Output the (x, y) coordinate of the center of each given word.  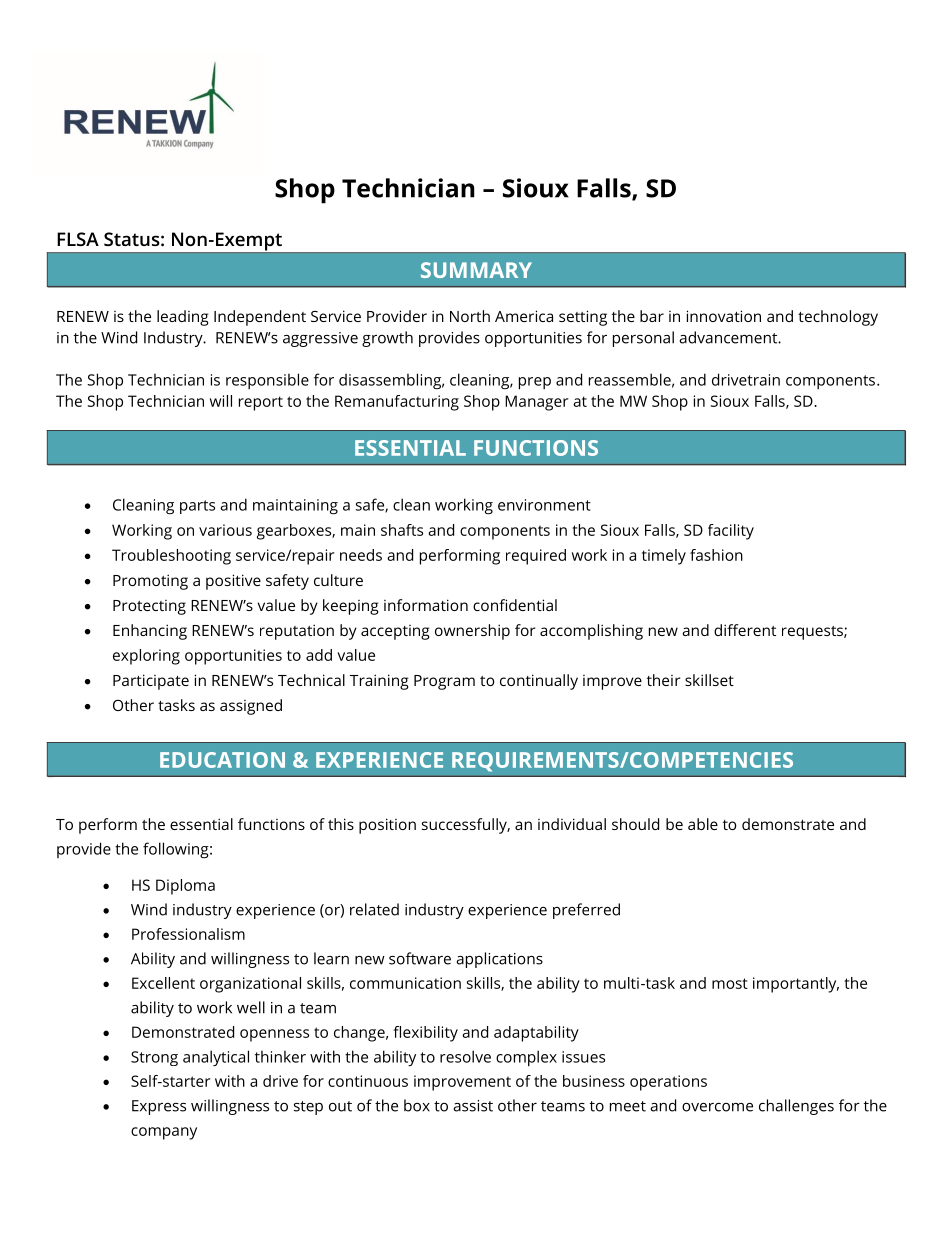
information (426, 605)
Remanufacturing (397, 403)
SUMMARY (476, 270)
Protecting (149, 607)
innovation (723, 316)
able (703, 824)
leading (183, 318)
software (420, 958)
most (730, 983)
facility (731, 532)
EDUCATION (222, 760)
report (261, 403)
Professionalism (188, 934)
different (745, 630)
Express (159, 1107)
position (387, 826)
